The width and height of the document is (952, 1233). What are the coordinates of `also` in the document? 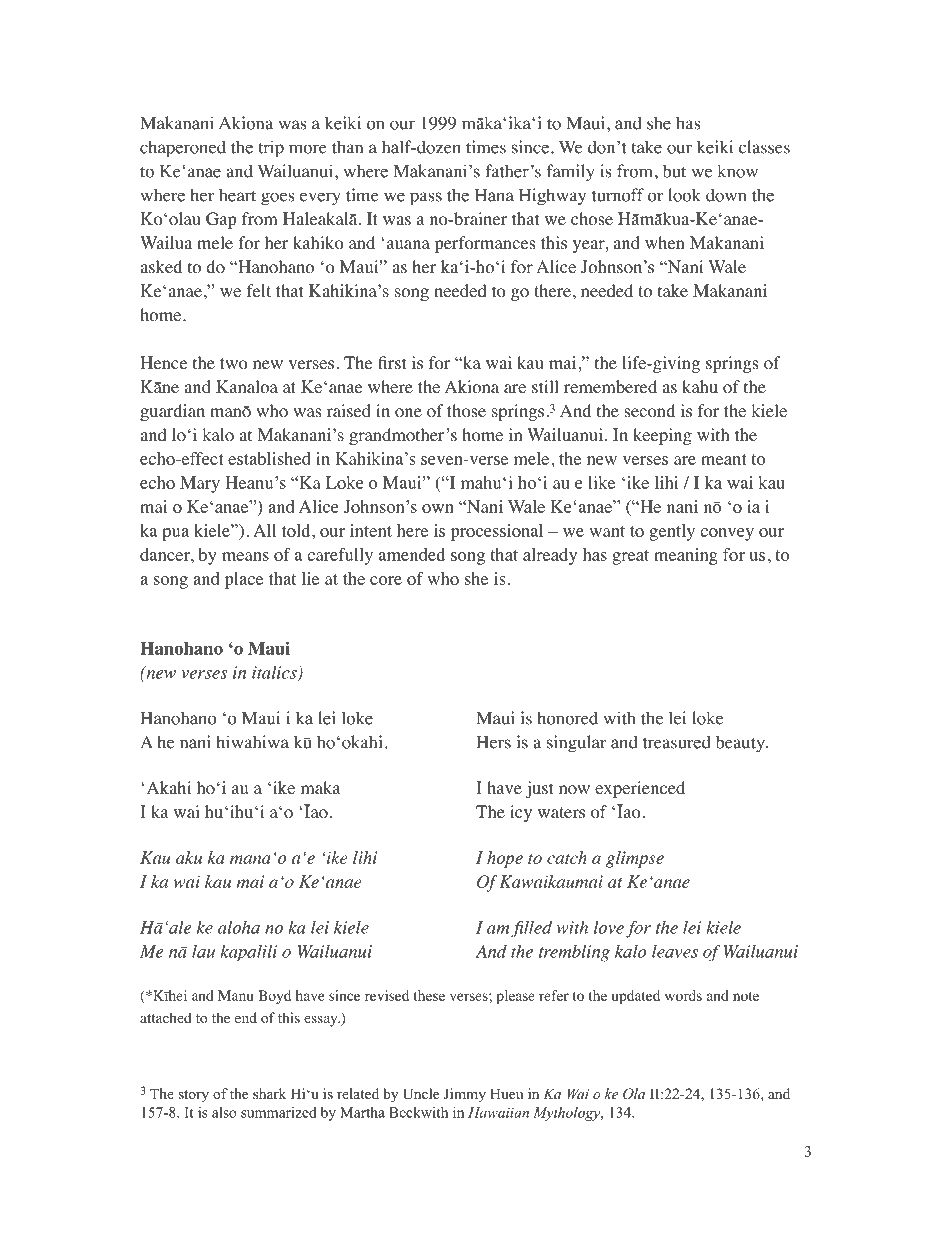 It's located at (224, 1112).
